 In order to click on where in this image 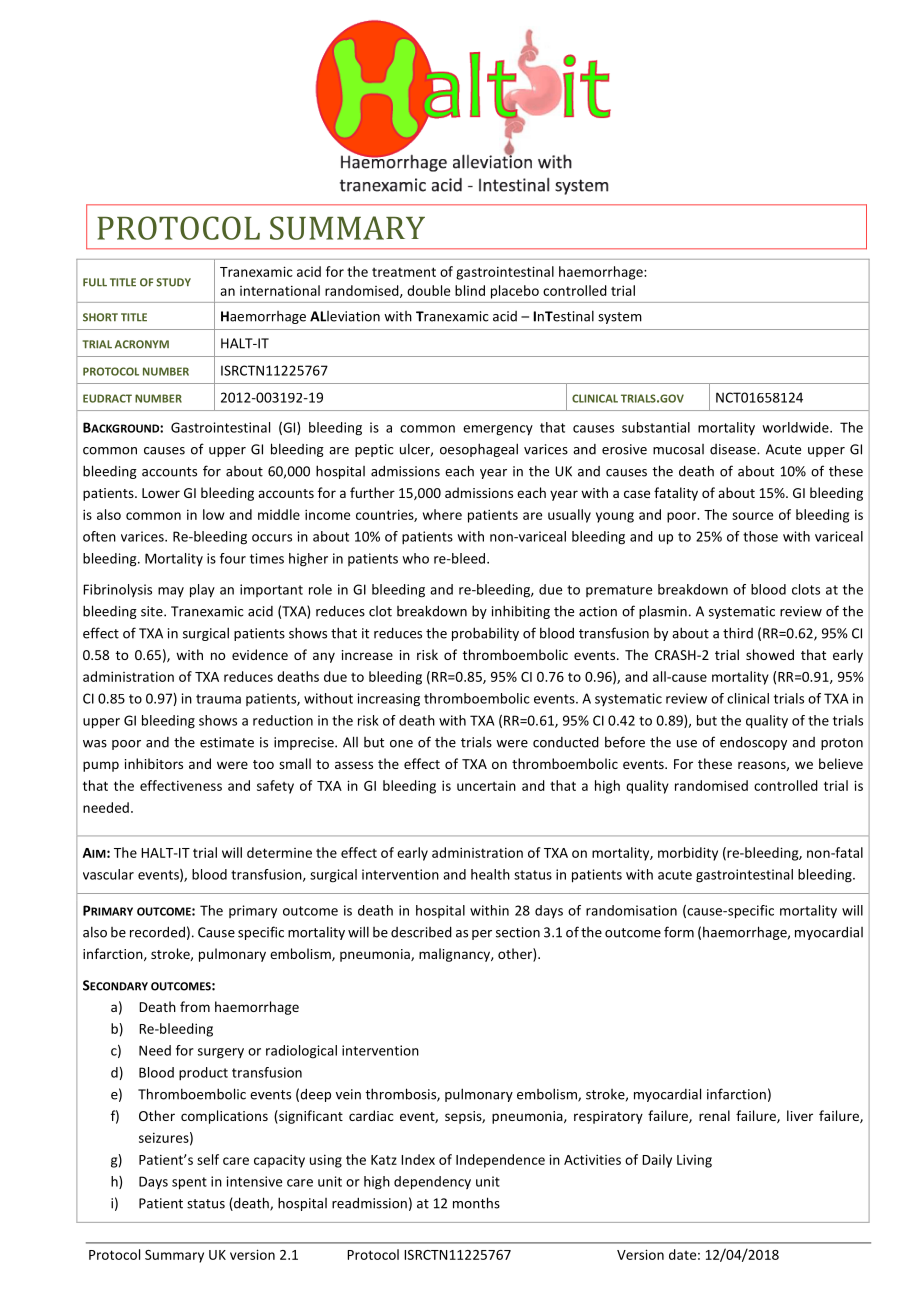, I will do `click(442, 514)`.
